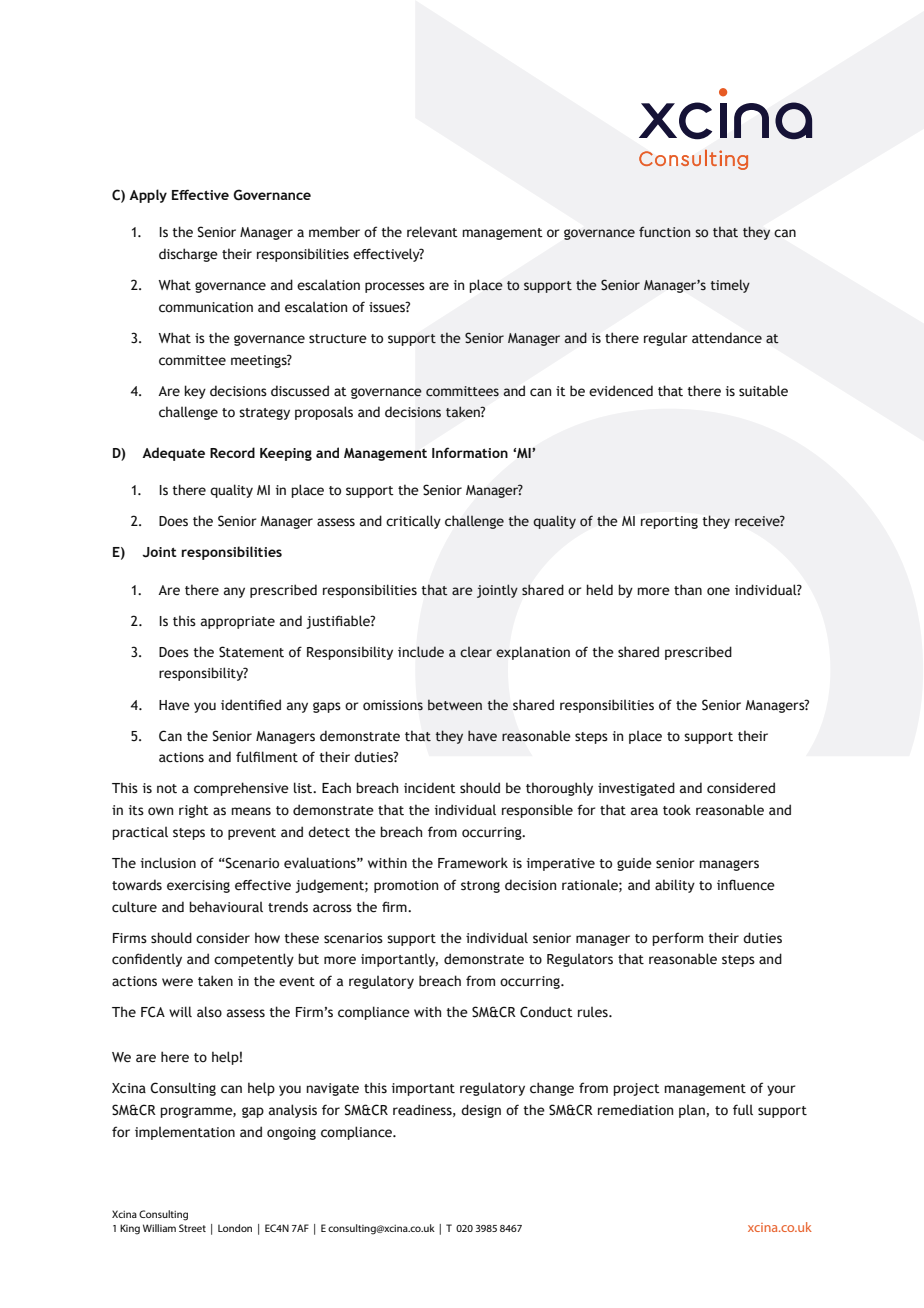  What do you see at coordinates (455, 705) in the image?
I see `between` at bounding box center [455, 705].
